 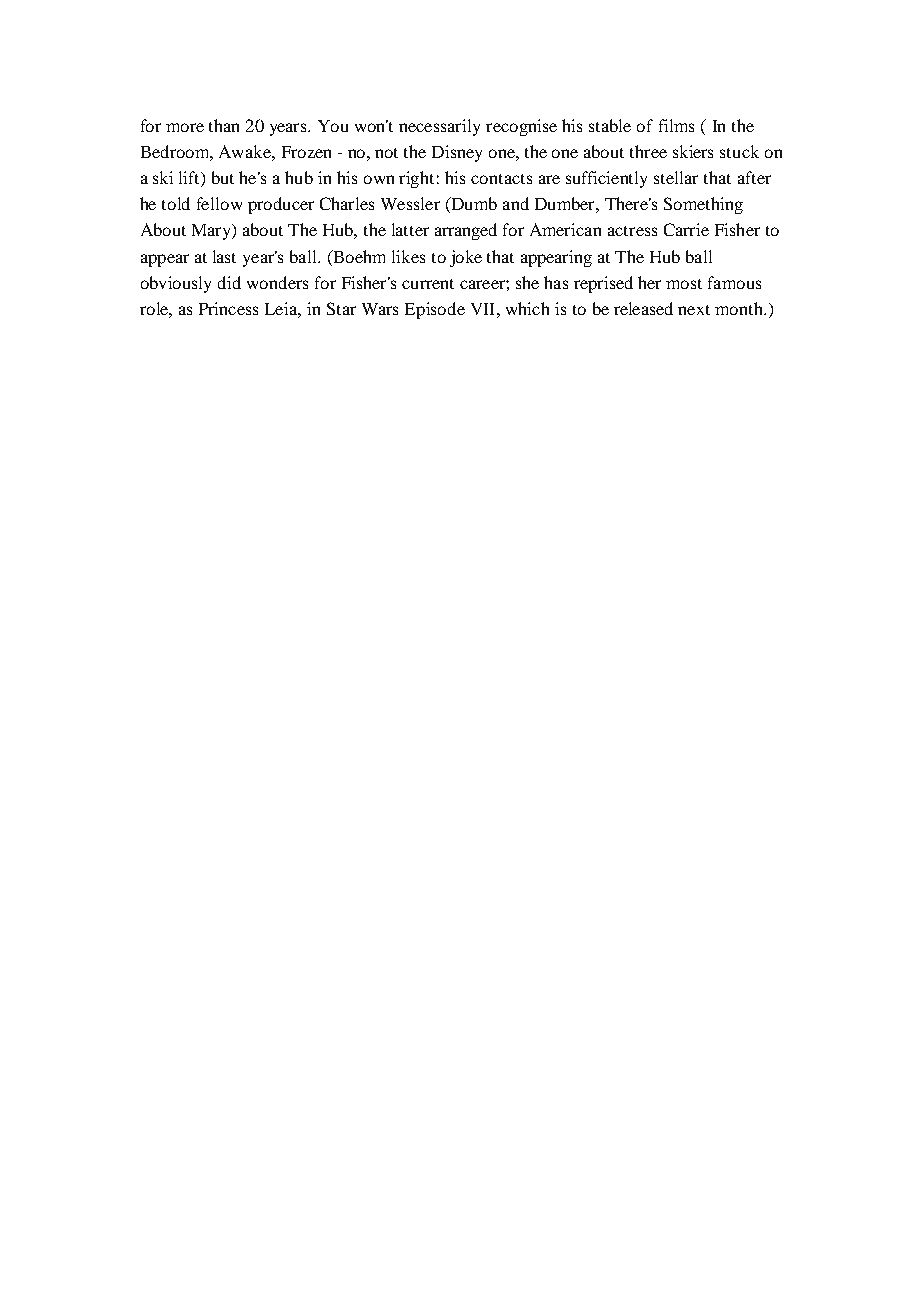 I want to click on but, so click(x=223, y=177).
